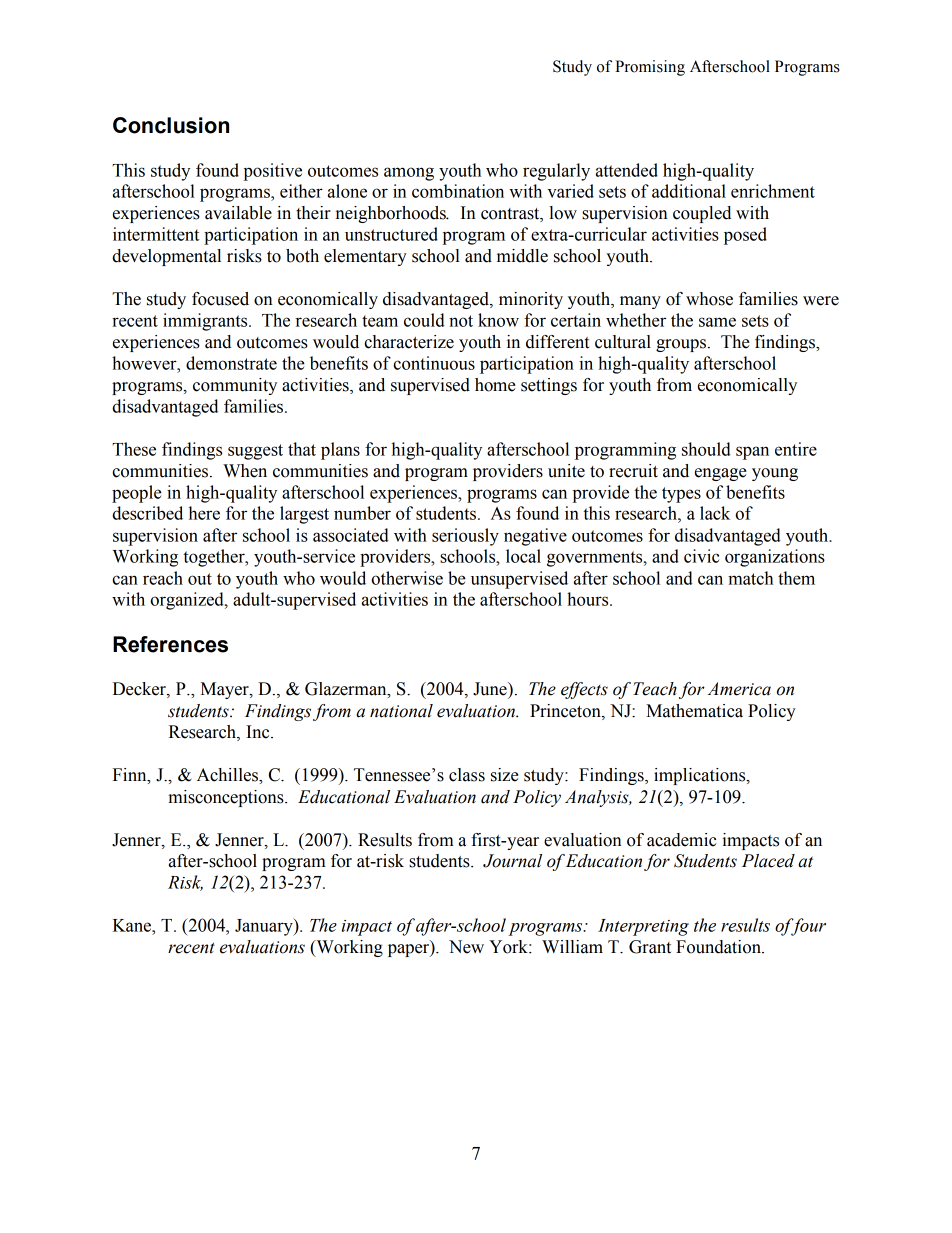 The height and width of the image is (1233, 952). What do you see at coordinates (650, 68) in the image?
I see `Promising` at bounding box center [650, 68].
